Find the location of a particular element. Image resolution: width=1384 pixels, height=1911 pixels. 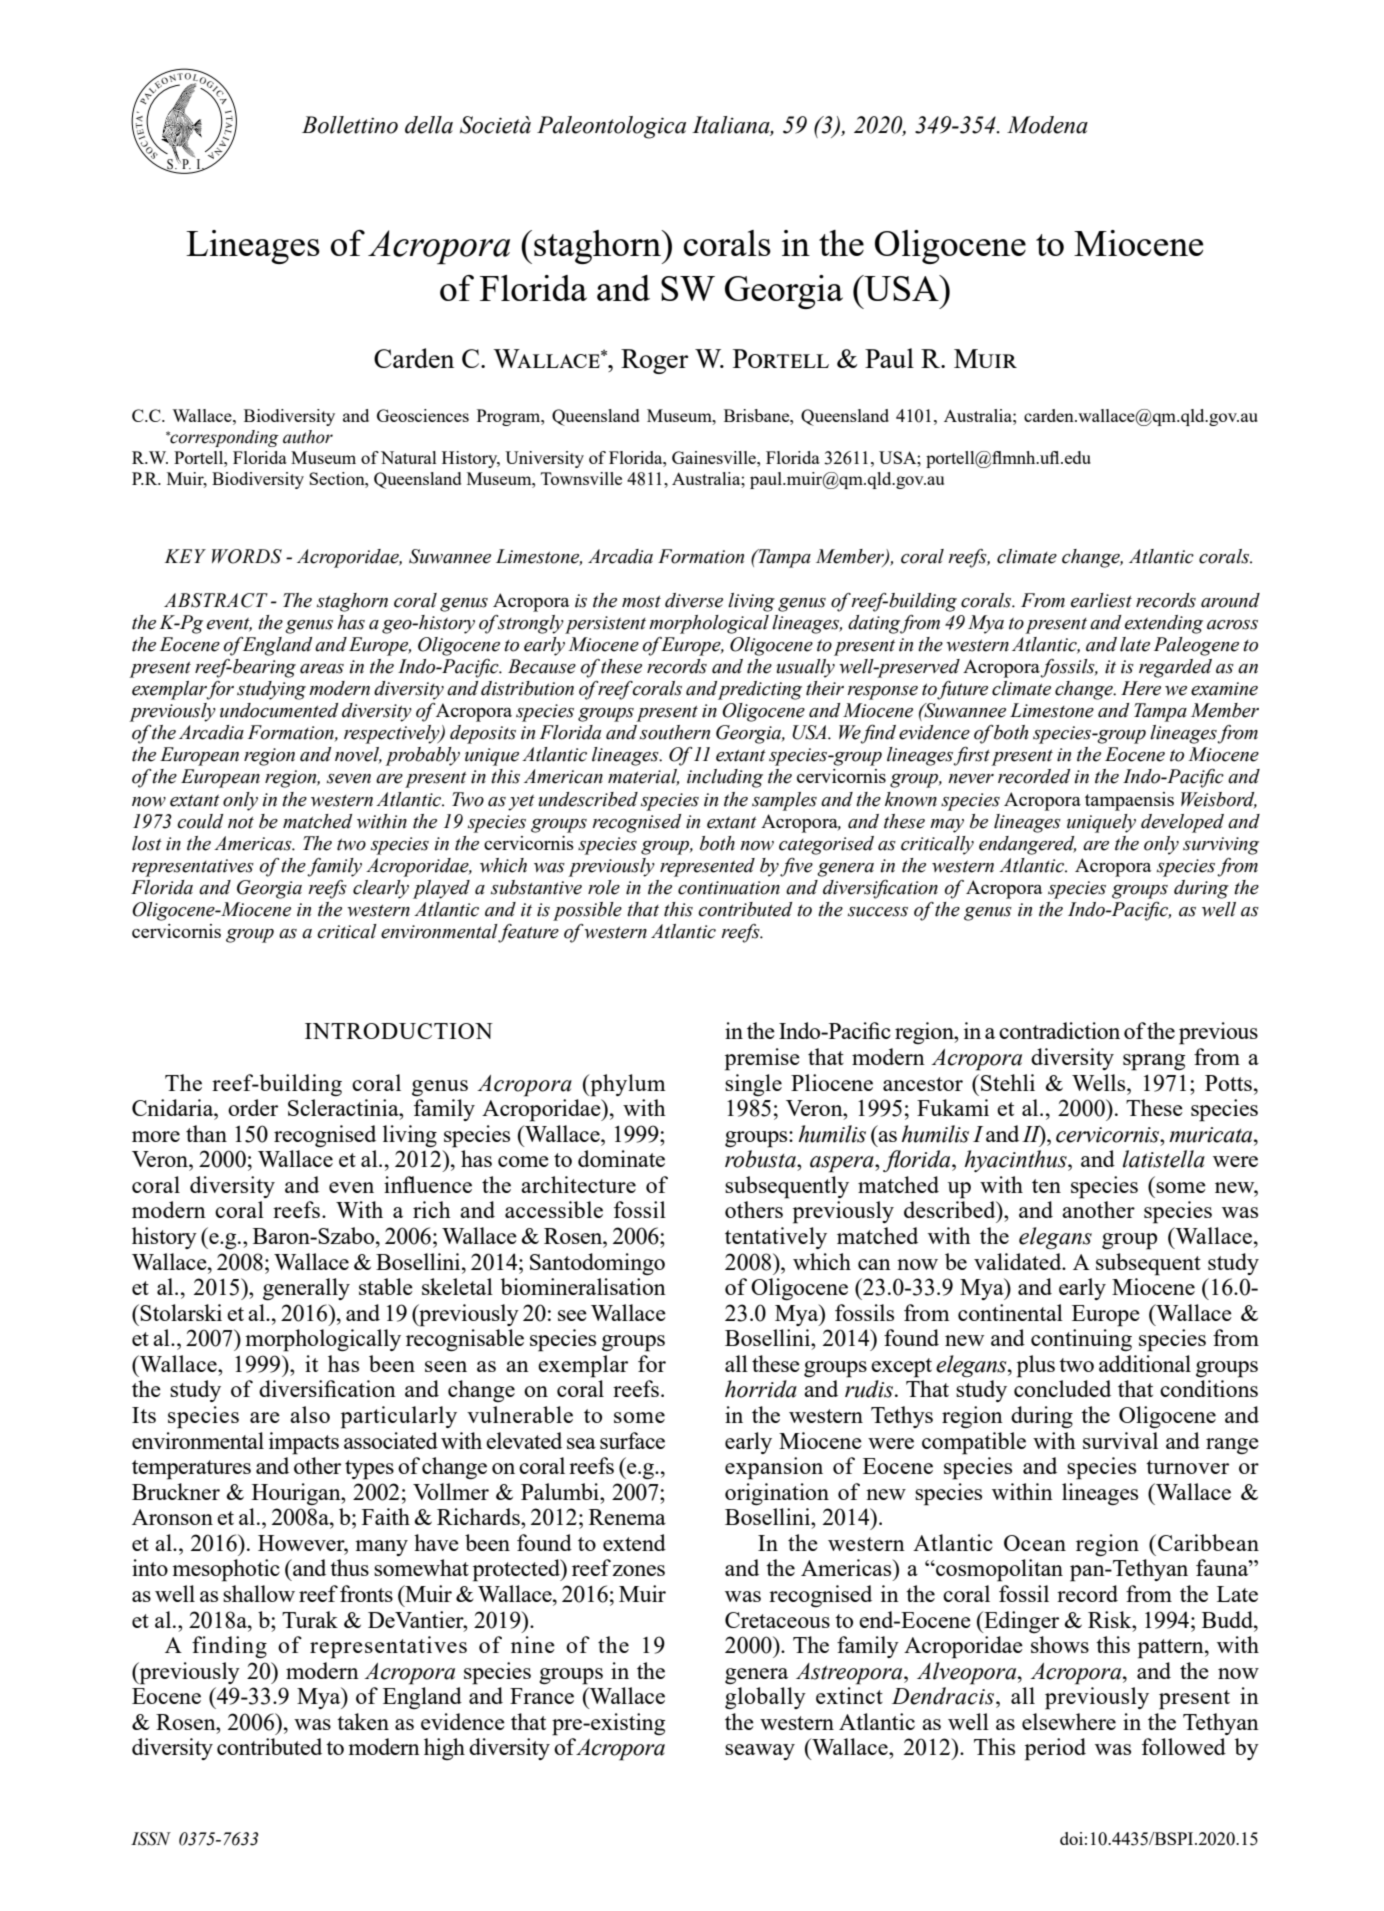

southern is located at coordinates (675, 732).
